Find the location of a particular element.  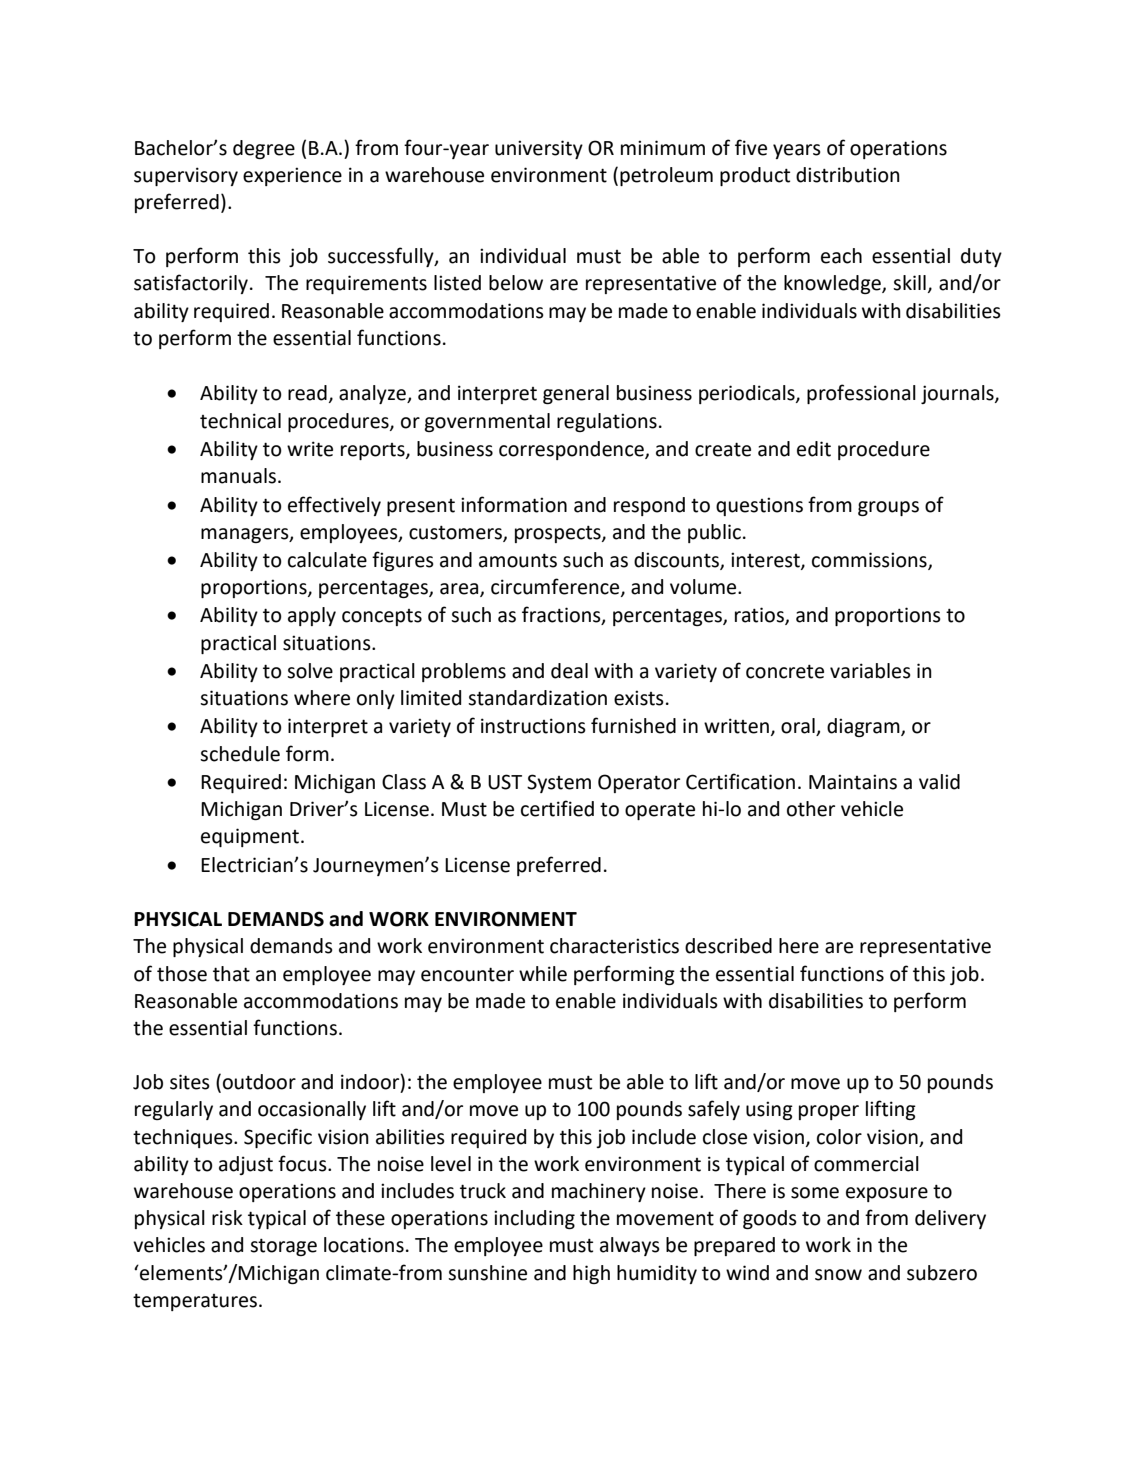

distribution is located at coordinates (848, 175).
